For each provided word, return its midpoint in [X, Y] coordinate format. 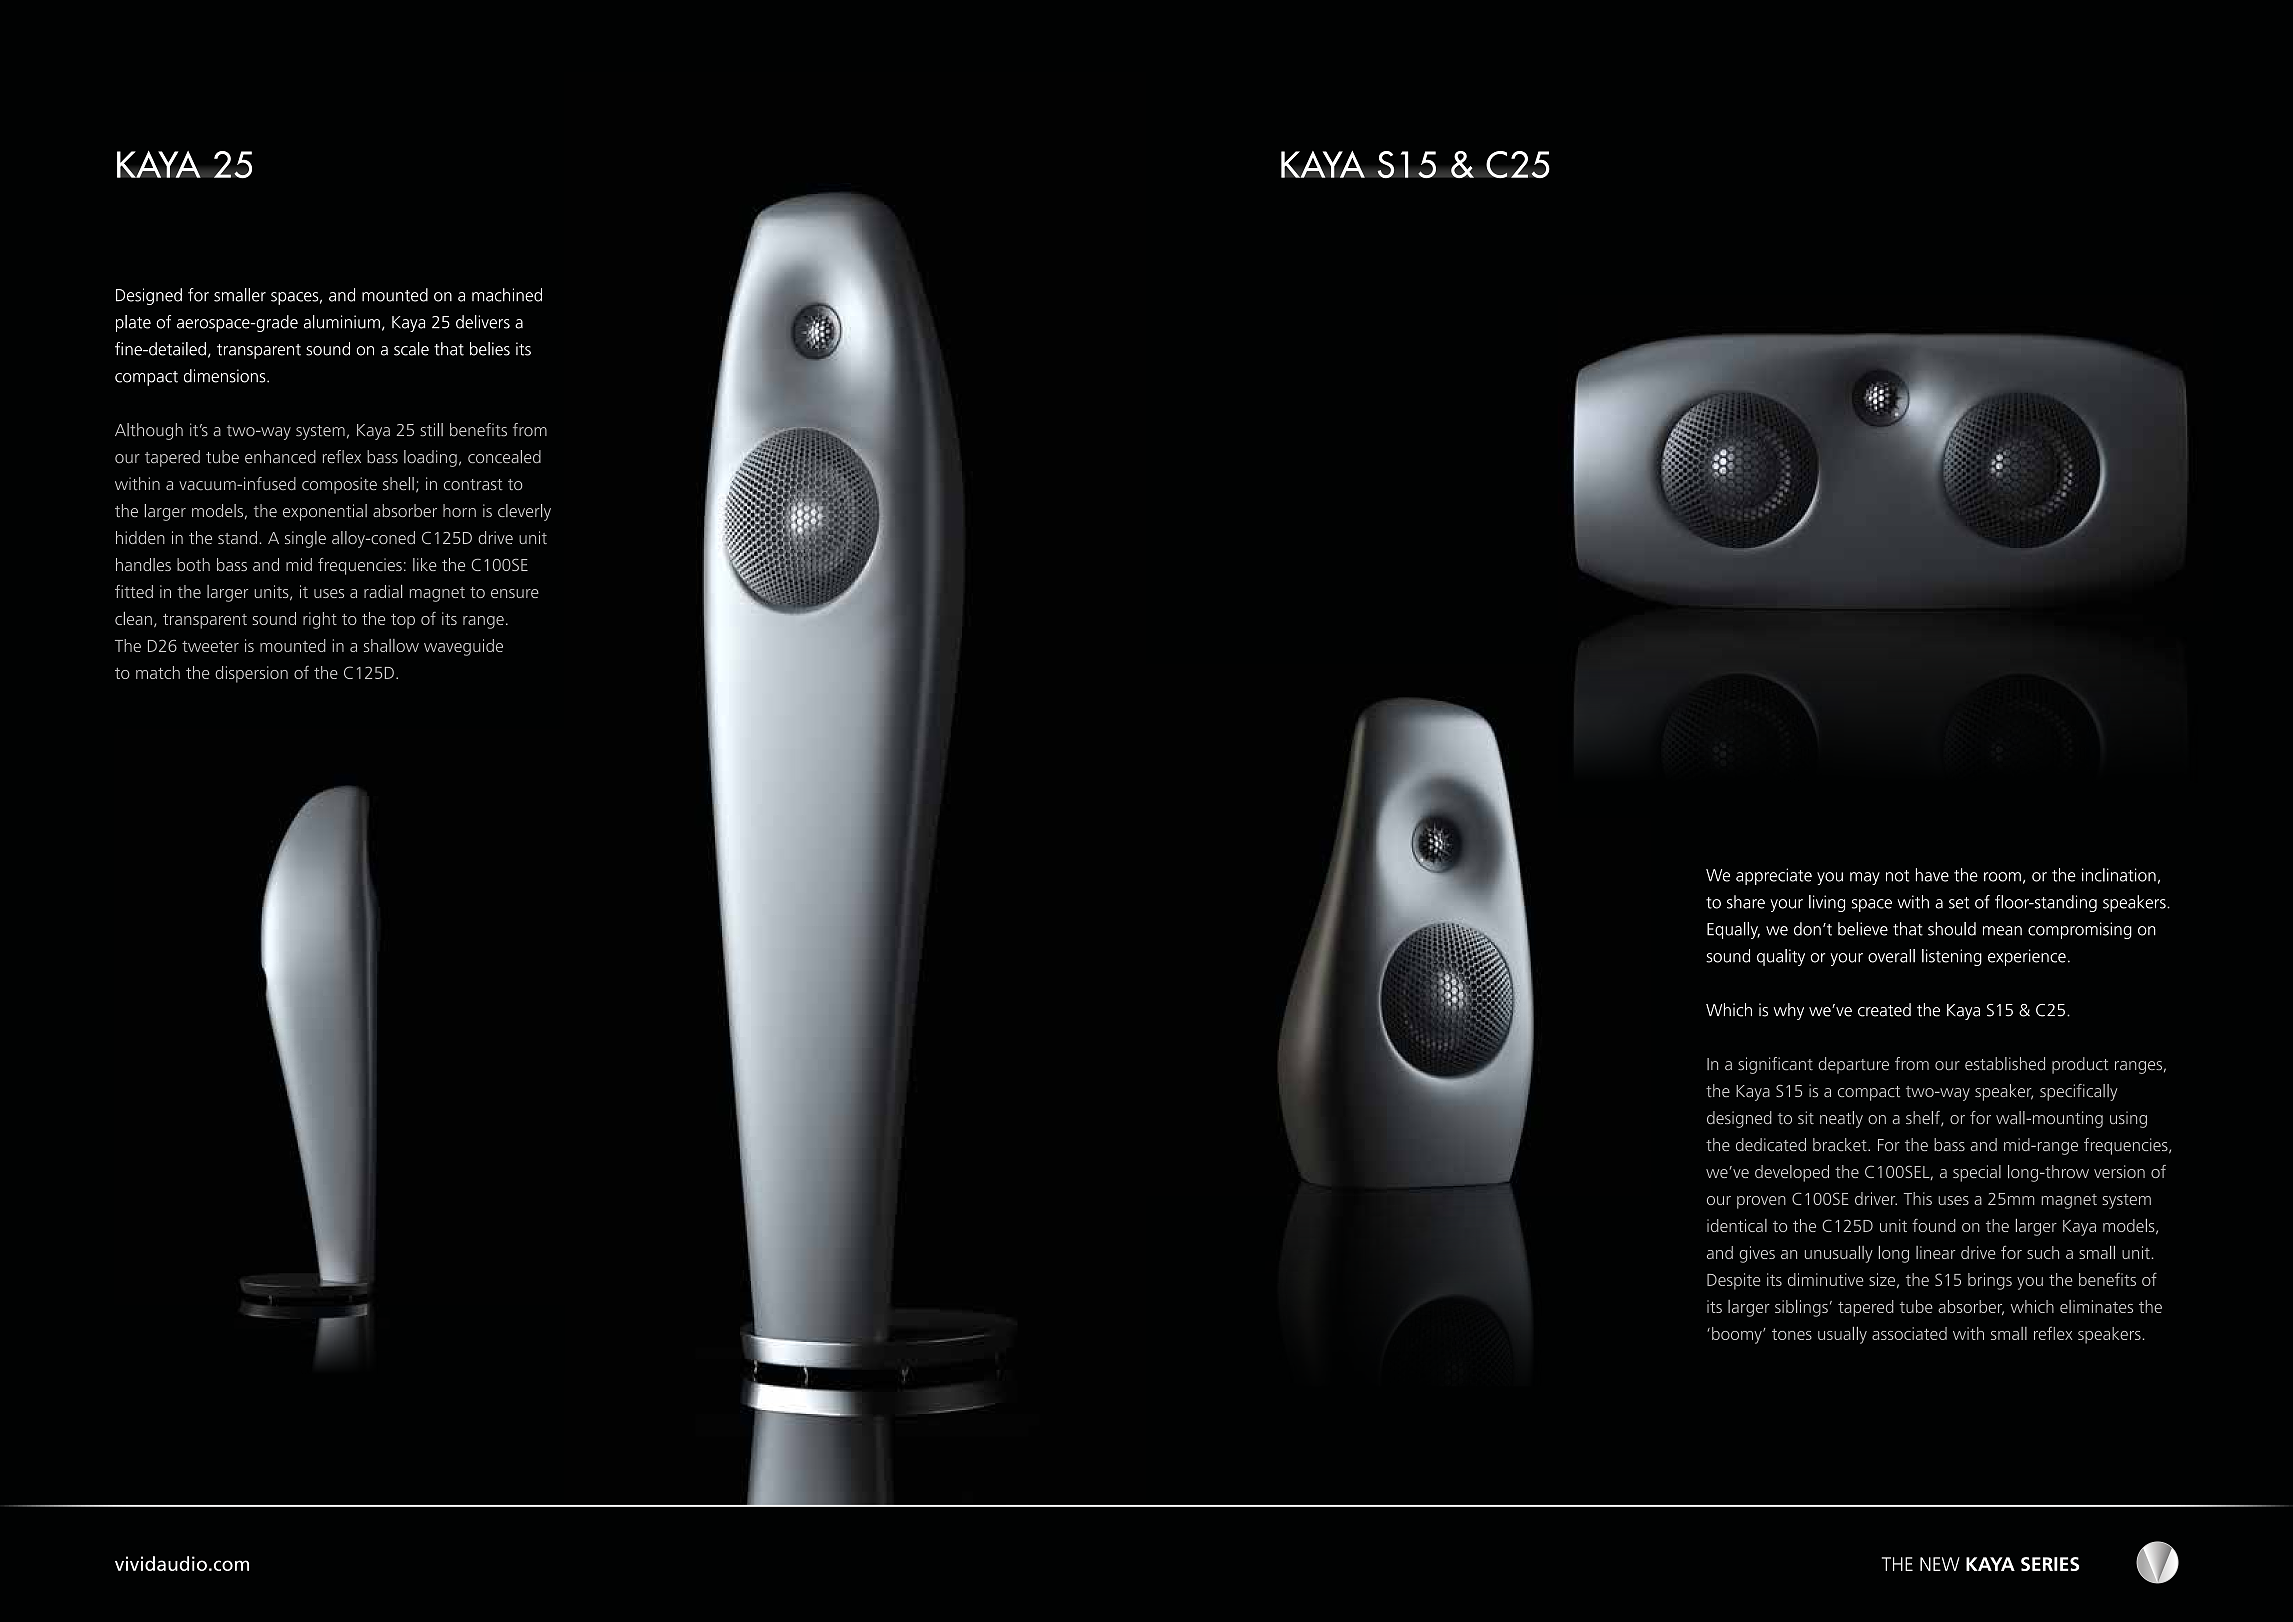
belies [490, 349]
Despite [1733, 1281]
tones [1792, 1334]
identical [1737, 1225]
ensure [515, 593]
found [1934, 1225]
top [403, 621]
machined [507, 295]
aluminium [342, 322]
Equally [1733, 930]
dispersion [251, 674]
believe [1863, 929]
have [1932, 875]
